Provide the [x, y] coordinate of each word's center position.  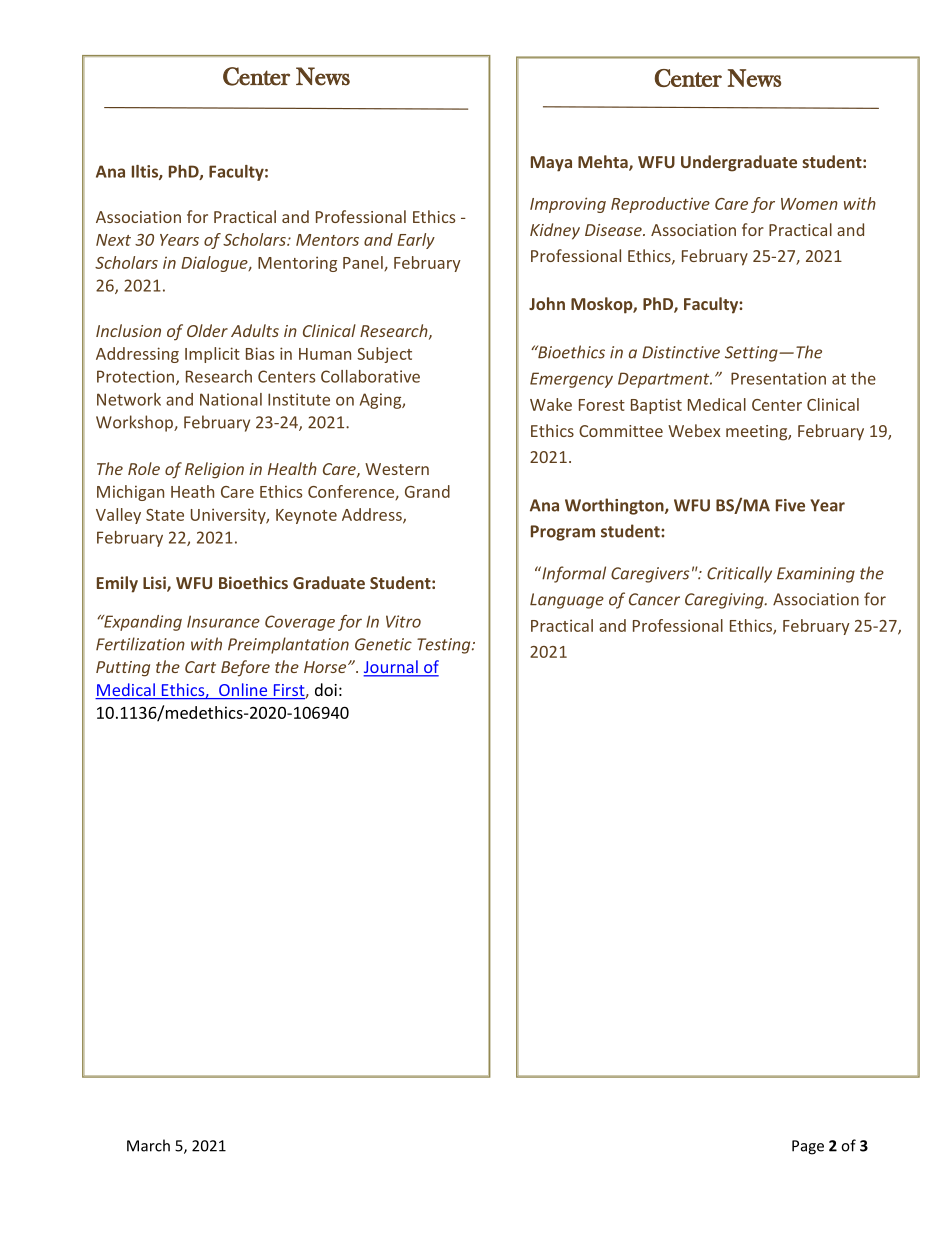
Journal [391, 668]
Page [808, 1147]
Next [113, 240]
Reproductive [660, 205]
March [148, 1145]
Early [416, 241]
